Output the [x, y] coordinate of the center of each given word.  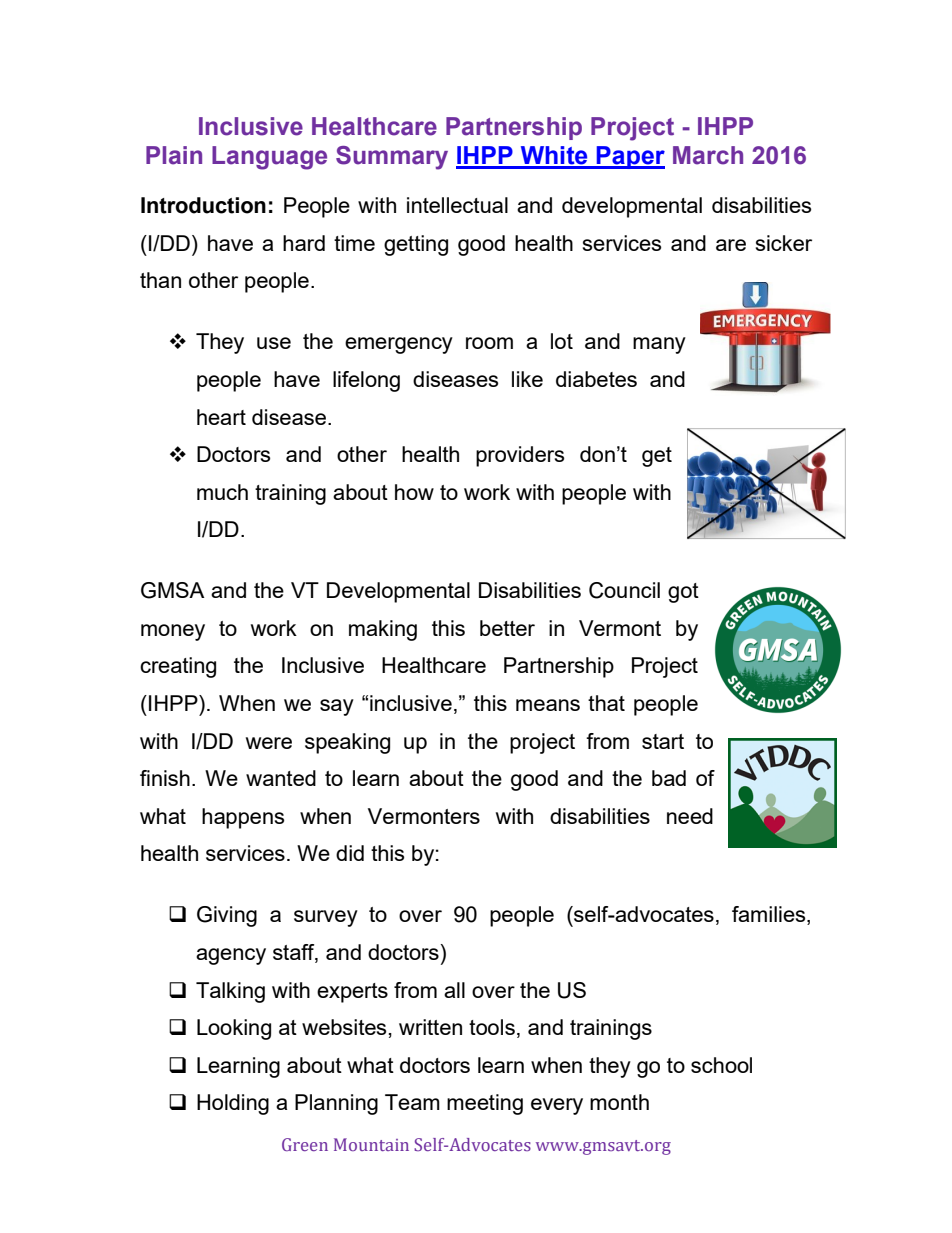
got [683, 593]
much [222, 492]
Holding [233, 1104]
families [770, 915]
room [489, 343]
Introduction [203, 205]
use [274, 343]
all [454, 990]
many [659, 345]
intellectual [457, 205]
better [507, 628]
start [663, 741]
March [708, 155]
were [269, 743]
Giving [227, 916]
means [548, 705]
